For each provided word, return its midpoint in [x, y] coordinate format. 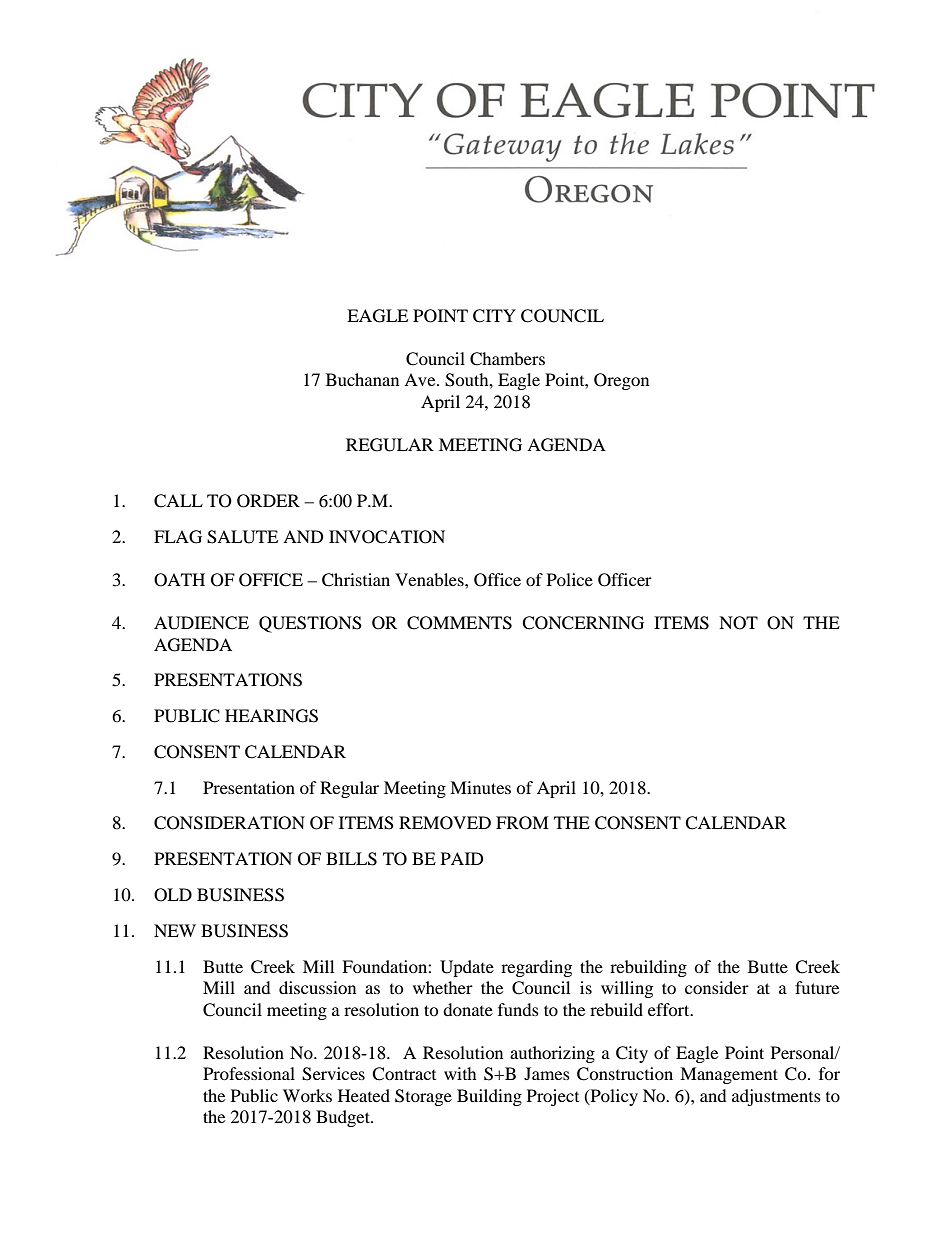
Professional [249, 1073]
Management [729, 1075]
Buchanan [362, 379]
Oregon [621, 381]
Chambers [507, 359]
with [460, 1073]
